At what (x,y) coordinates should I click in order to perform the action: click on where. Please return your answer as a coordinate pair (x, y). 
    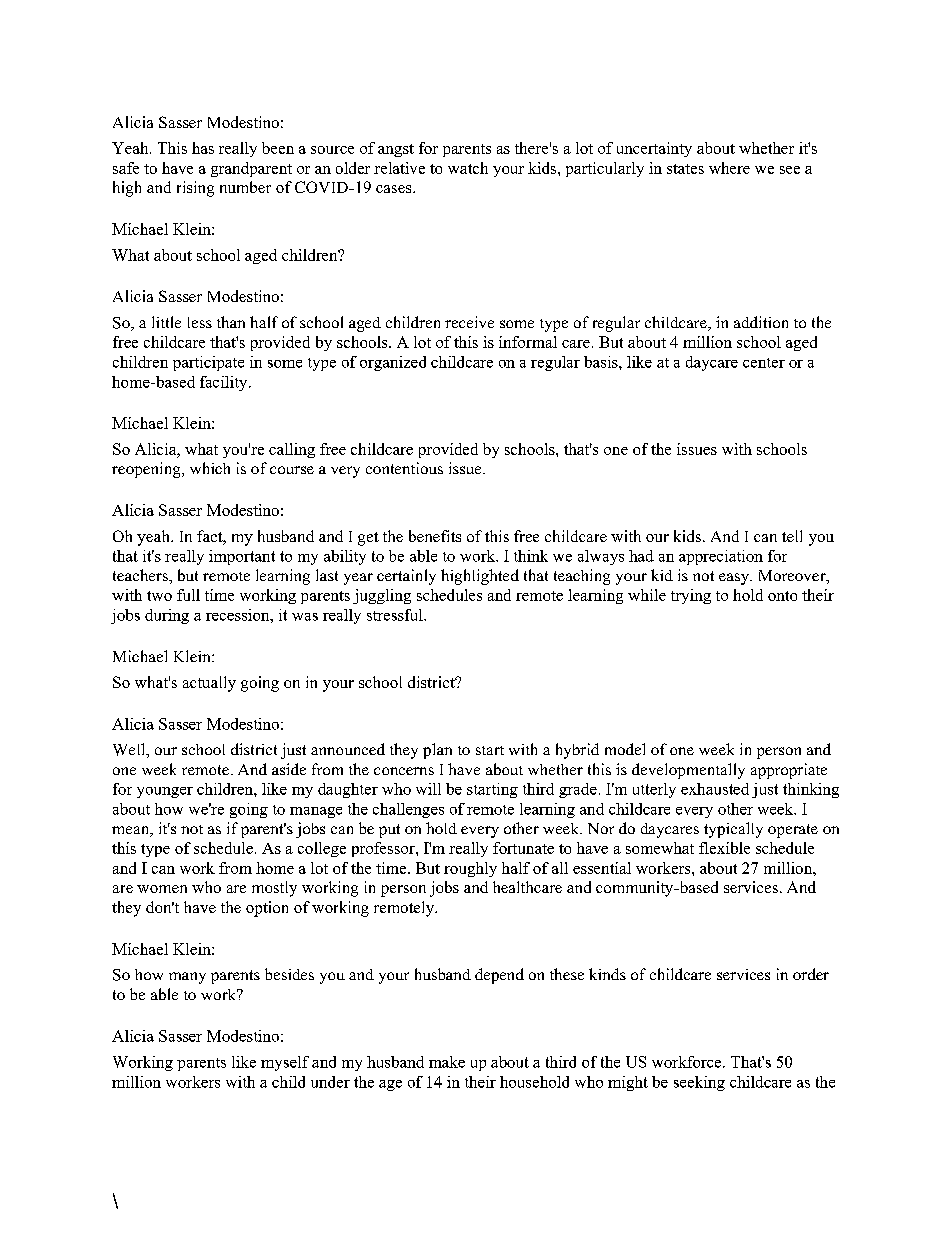
    Looking at the image, I should click on (729, 168).
